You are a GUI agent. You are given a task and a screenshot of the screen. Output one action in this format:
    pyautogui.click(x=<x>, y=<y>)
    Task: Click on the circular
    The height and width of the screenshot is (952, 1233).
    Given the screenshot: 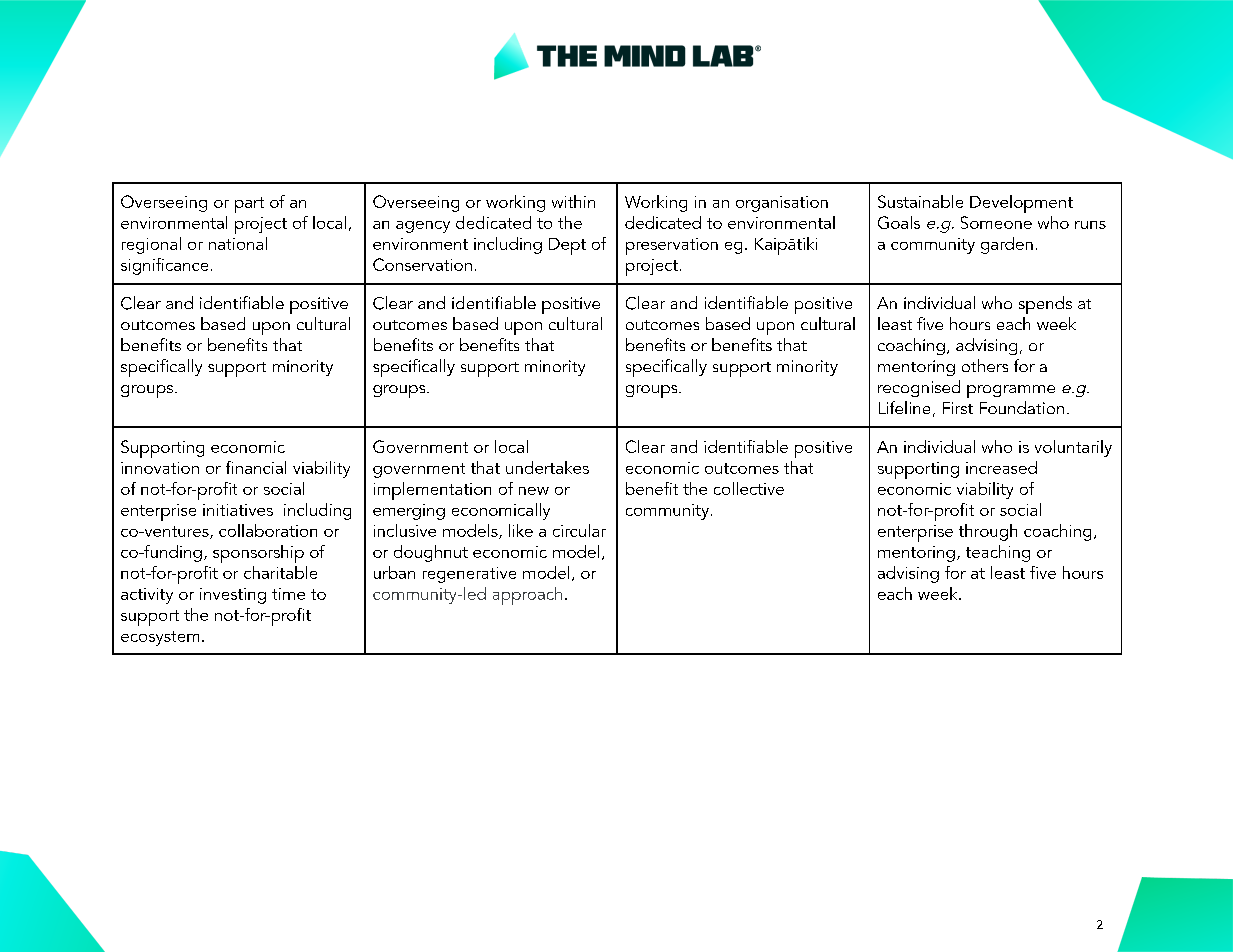 What is the action you would take?
    pyautogui.click(x=579, y=530)
